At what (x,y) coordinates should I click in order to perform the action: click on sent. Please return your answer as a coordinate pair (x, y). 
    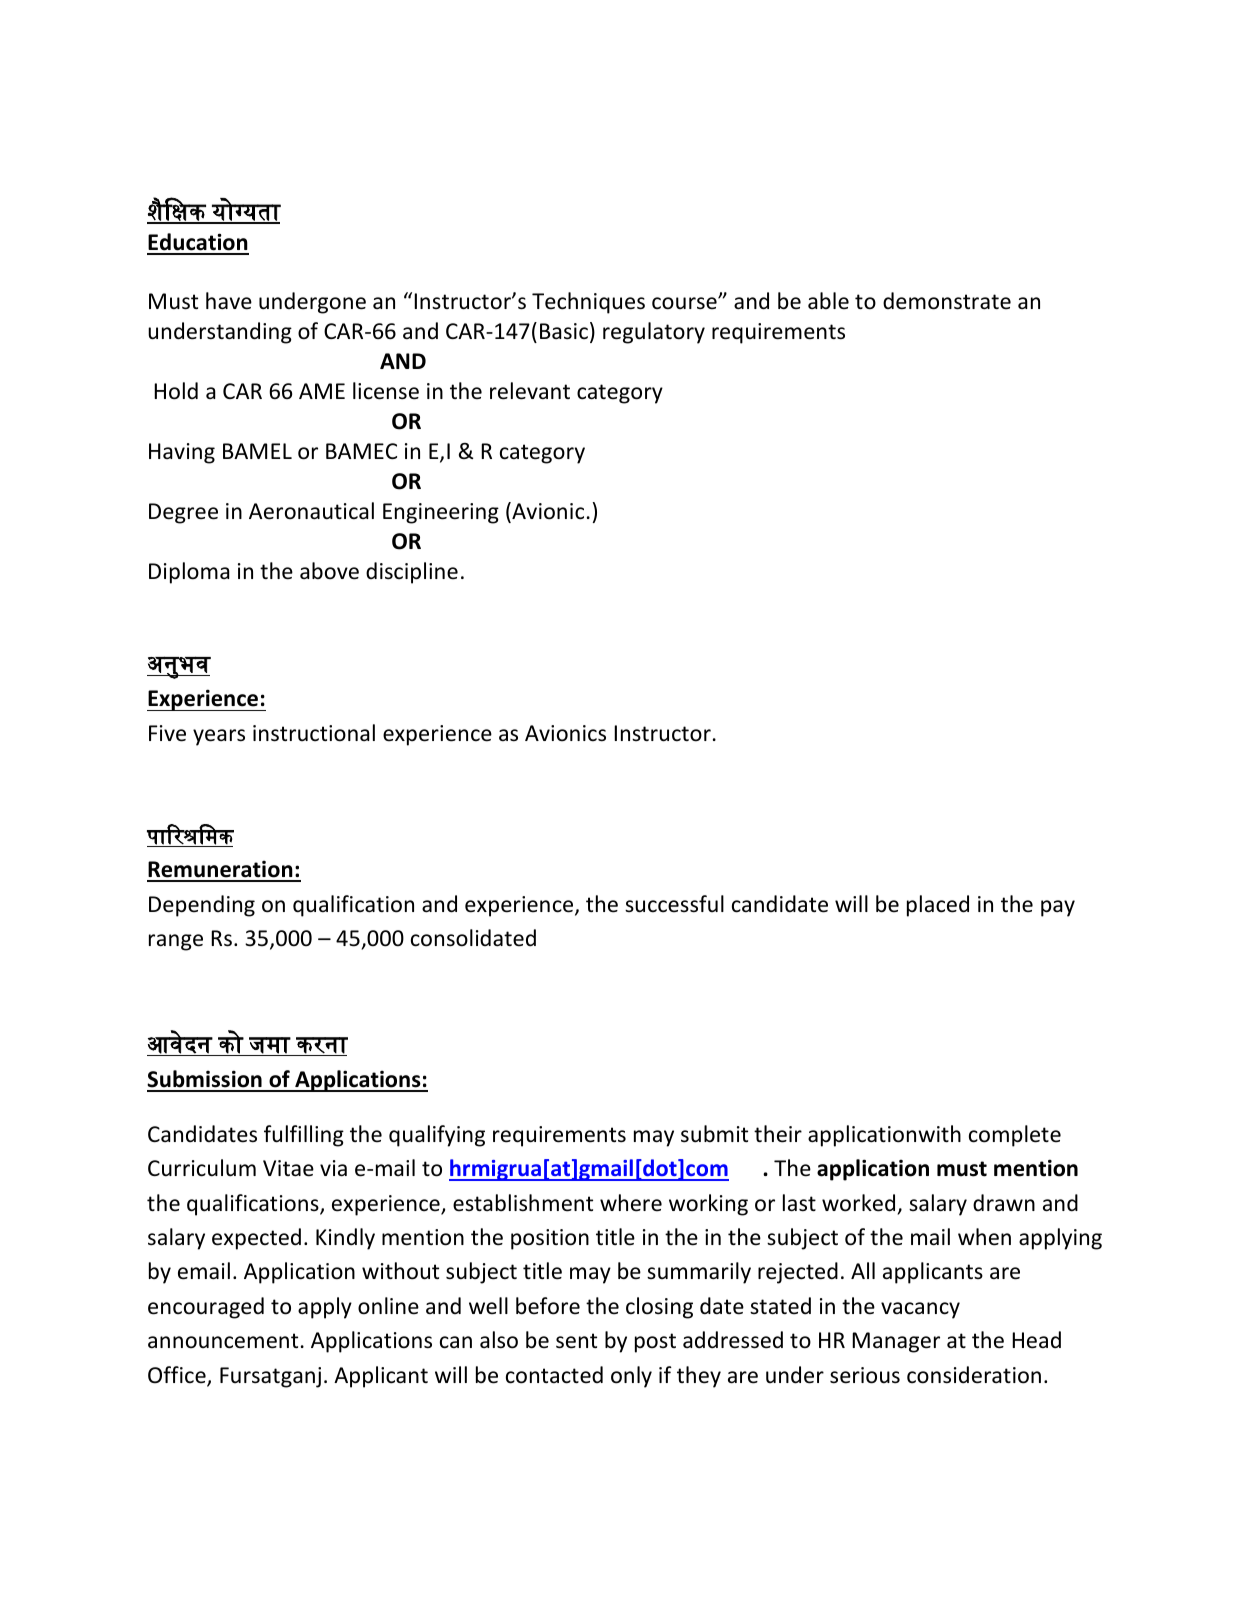
    Looking at the image, I should click on (576, 1341).
